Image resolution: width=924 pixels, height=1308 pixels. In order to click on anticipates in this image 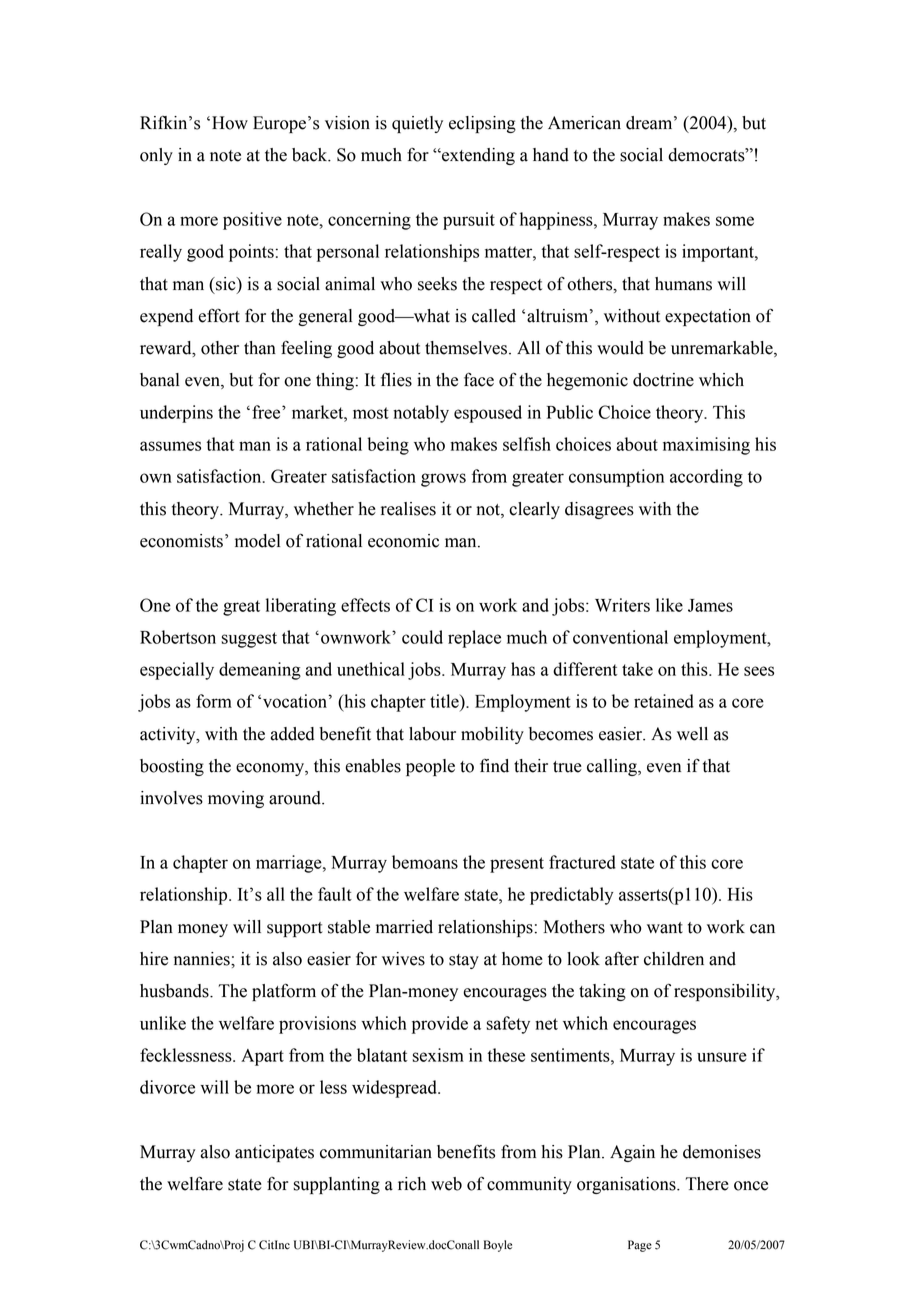, I will do `click(274, 1153)`.
